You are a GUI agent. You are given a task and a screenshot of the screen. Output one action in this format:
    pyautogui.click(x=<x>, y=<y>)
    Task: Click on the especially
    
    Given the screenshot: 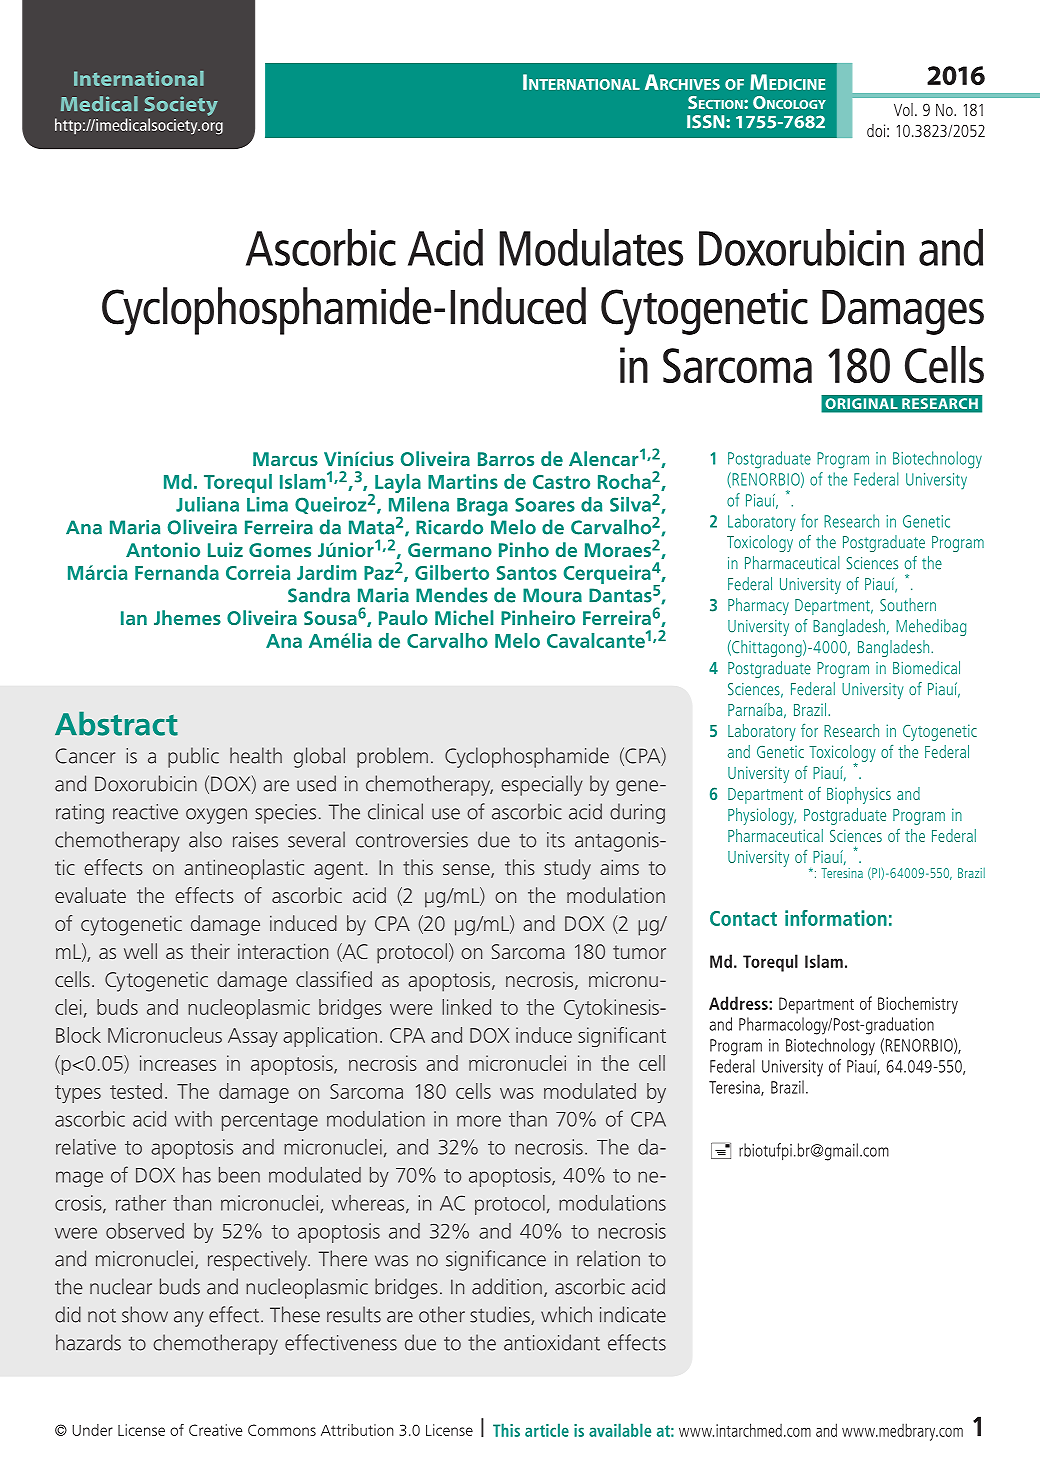 What is the action you would take?
    pyautogui.click(x=542, y=785)
